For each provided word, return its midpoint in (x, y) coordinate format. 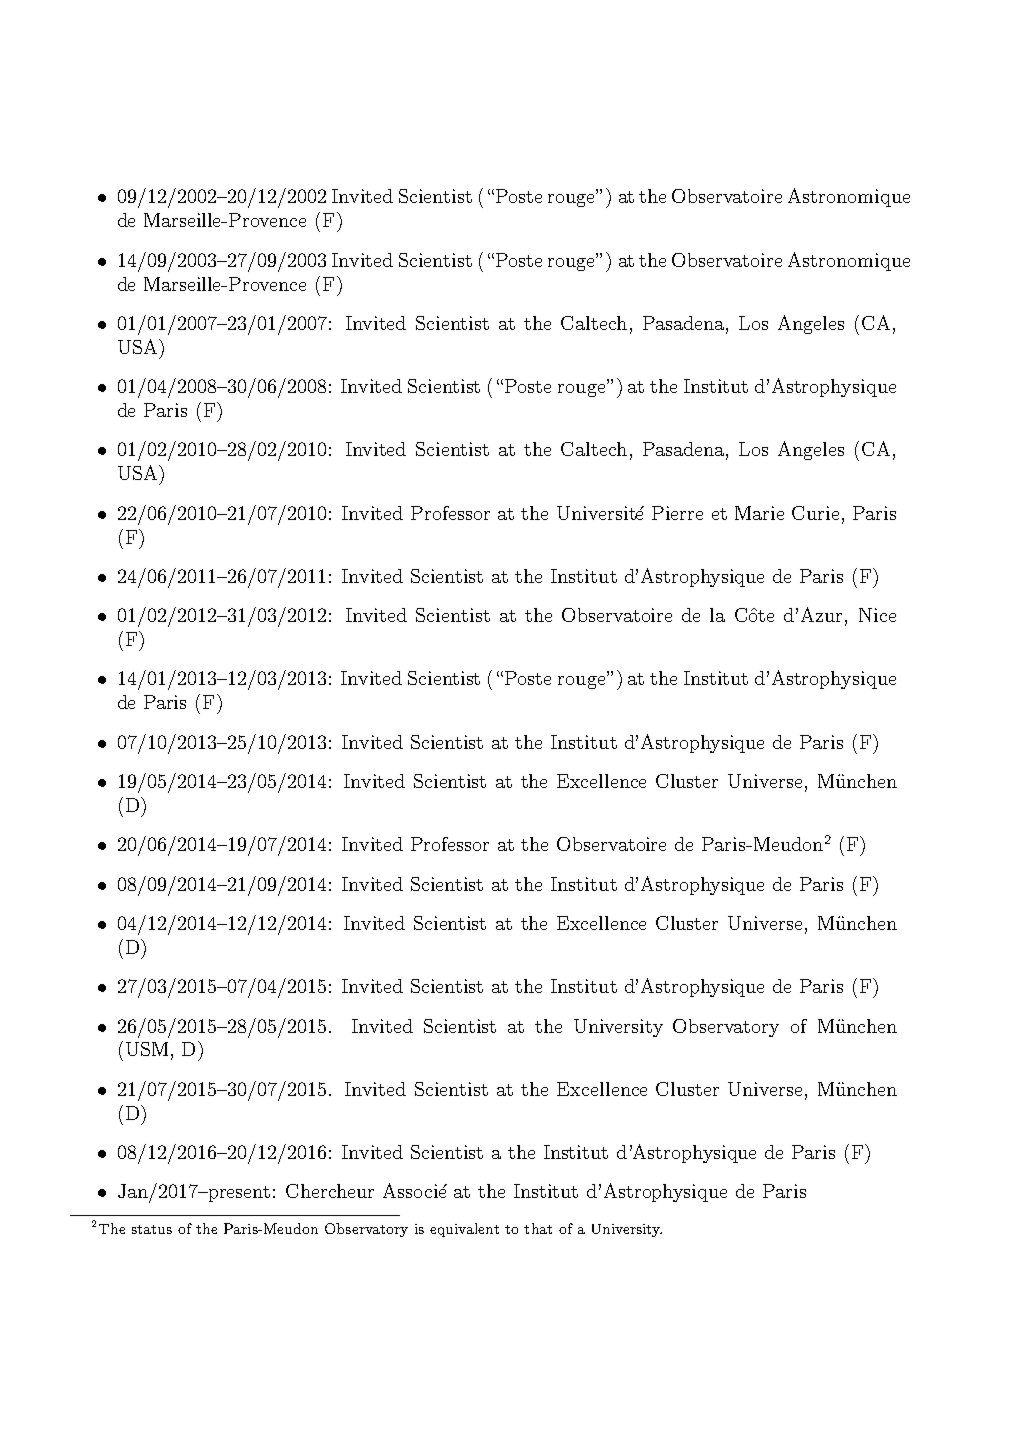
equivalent (464, 1230)
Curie (815, 513)
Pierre (677, 513)
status (152, 1229)
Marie (759, 513)
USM (147, 1049)
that (538, 1228)
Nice (877, 615)
